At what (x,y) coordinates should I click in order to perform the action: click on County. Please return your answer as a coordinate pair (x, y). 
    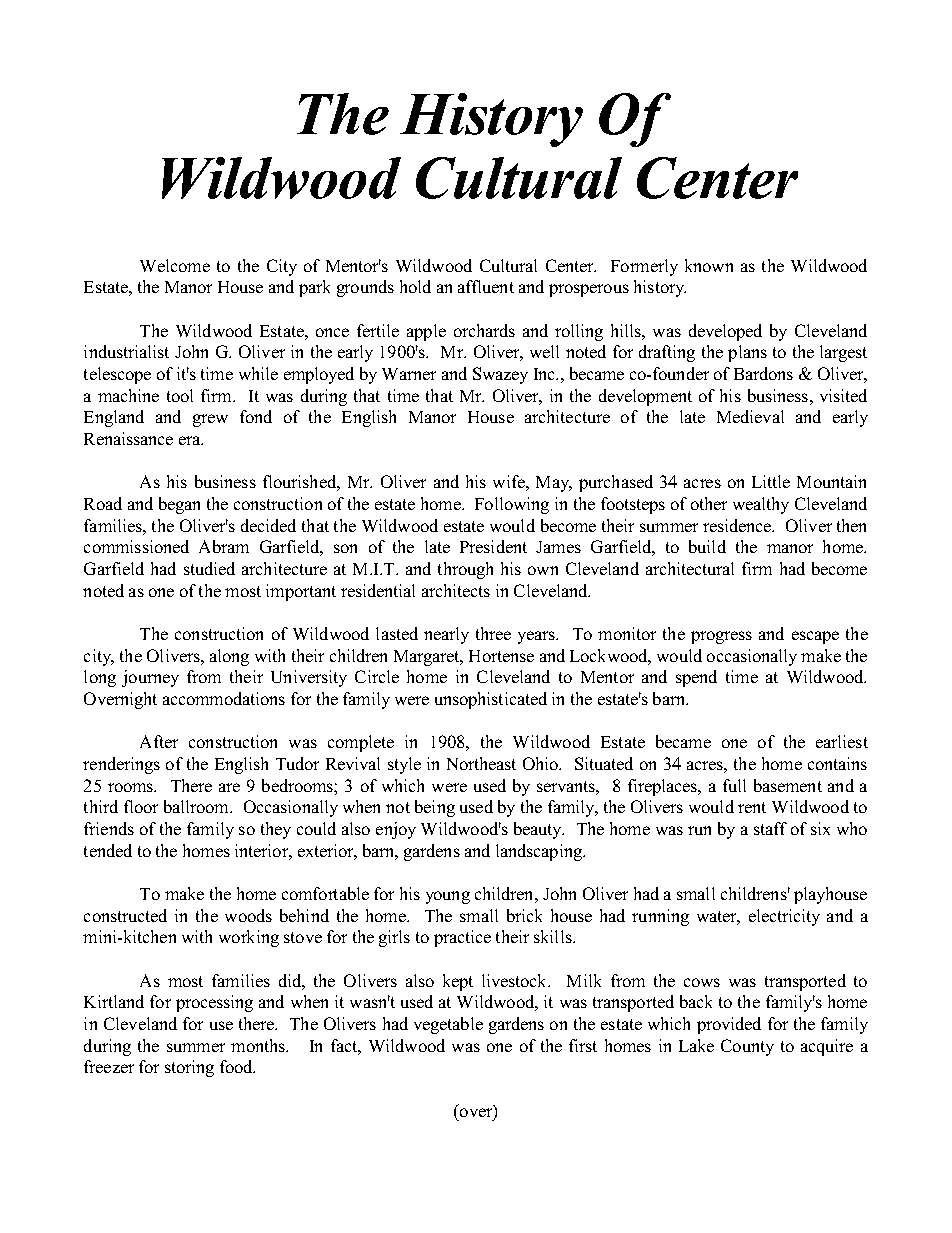
    Looking at the image, I should click on (747, 1047).
